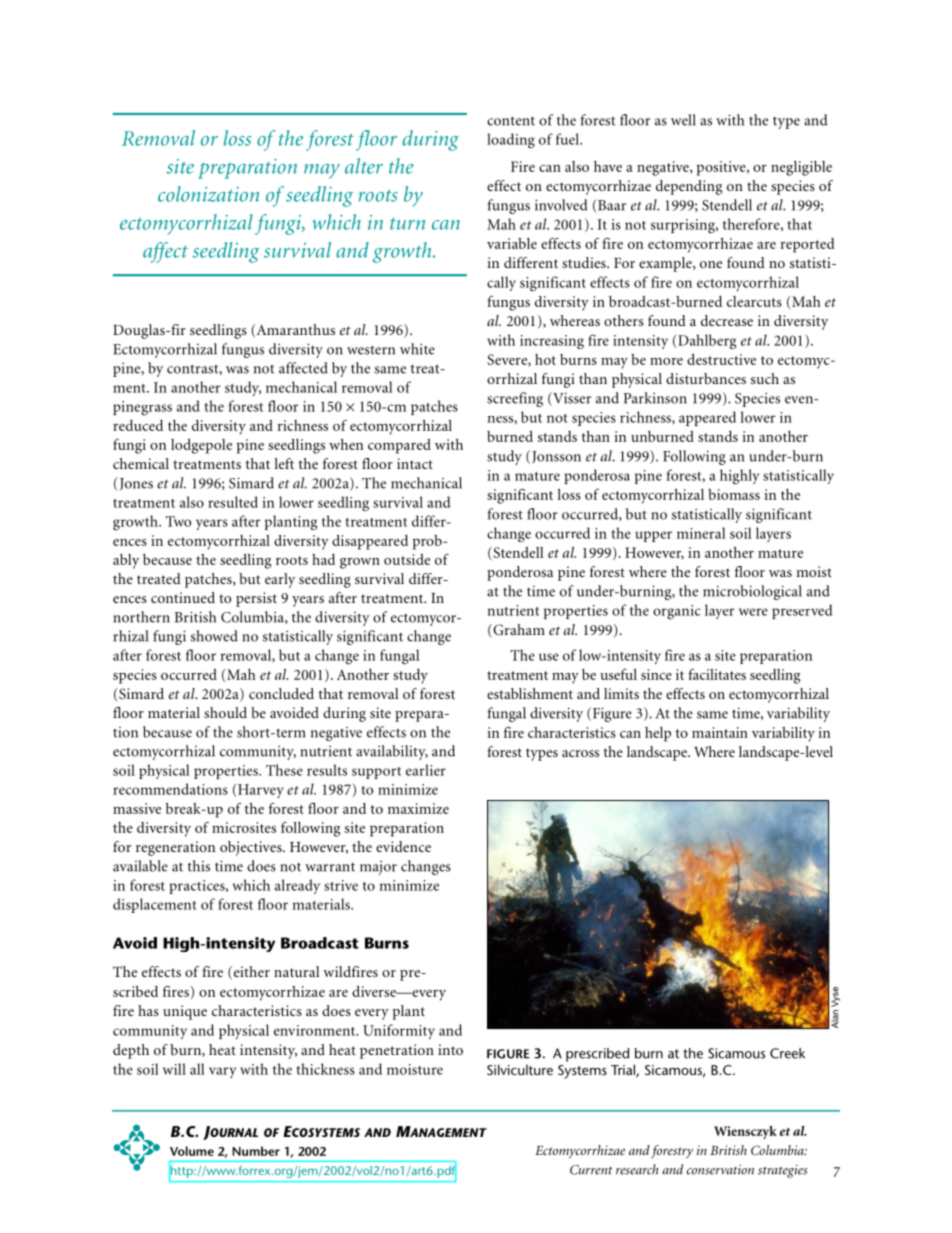 Image resolution: width=952 pixels, height=1233 pixels. Describe the element at coordinates (720, 732) in the page. I see `maintain` at that location.
